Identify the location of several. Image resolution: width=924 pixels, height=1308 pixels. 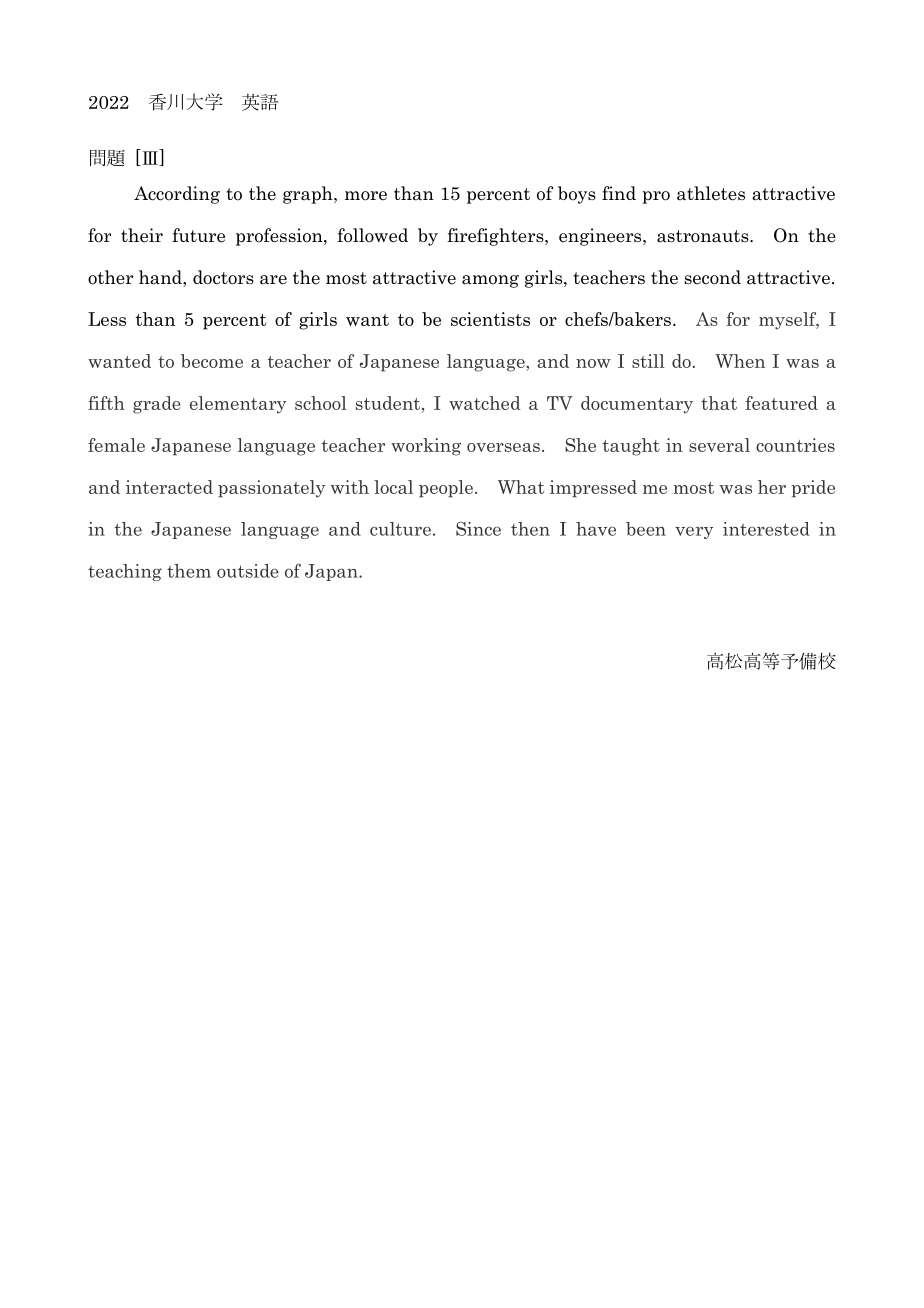
(719, 445).
